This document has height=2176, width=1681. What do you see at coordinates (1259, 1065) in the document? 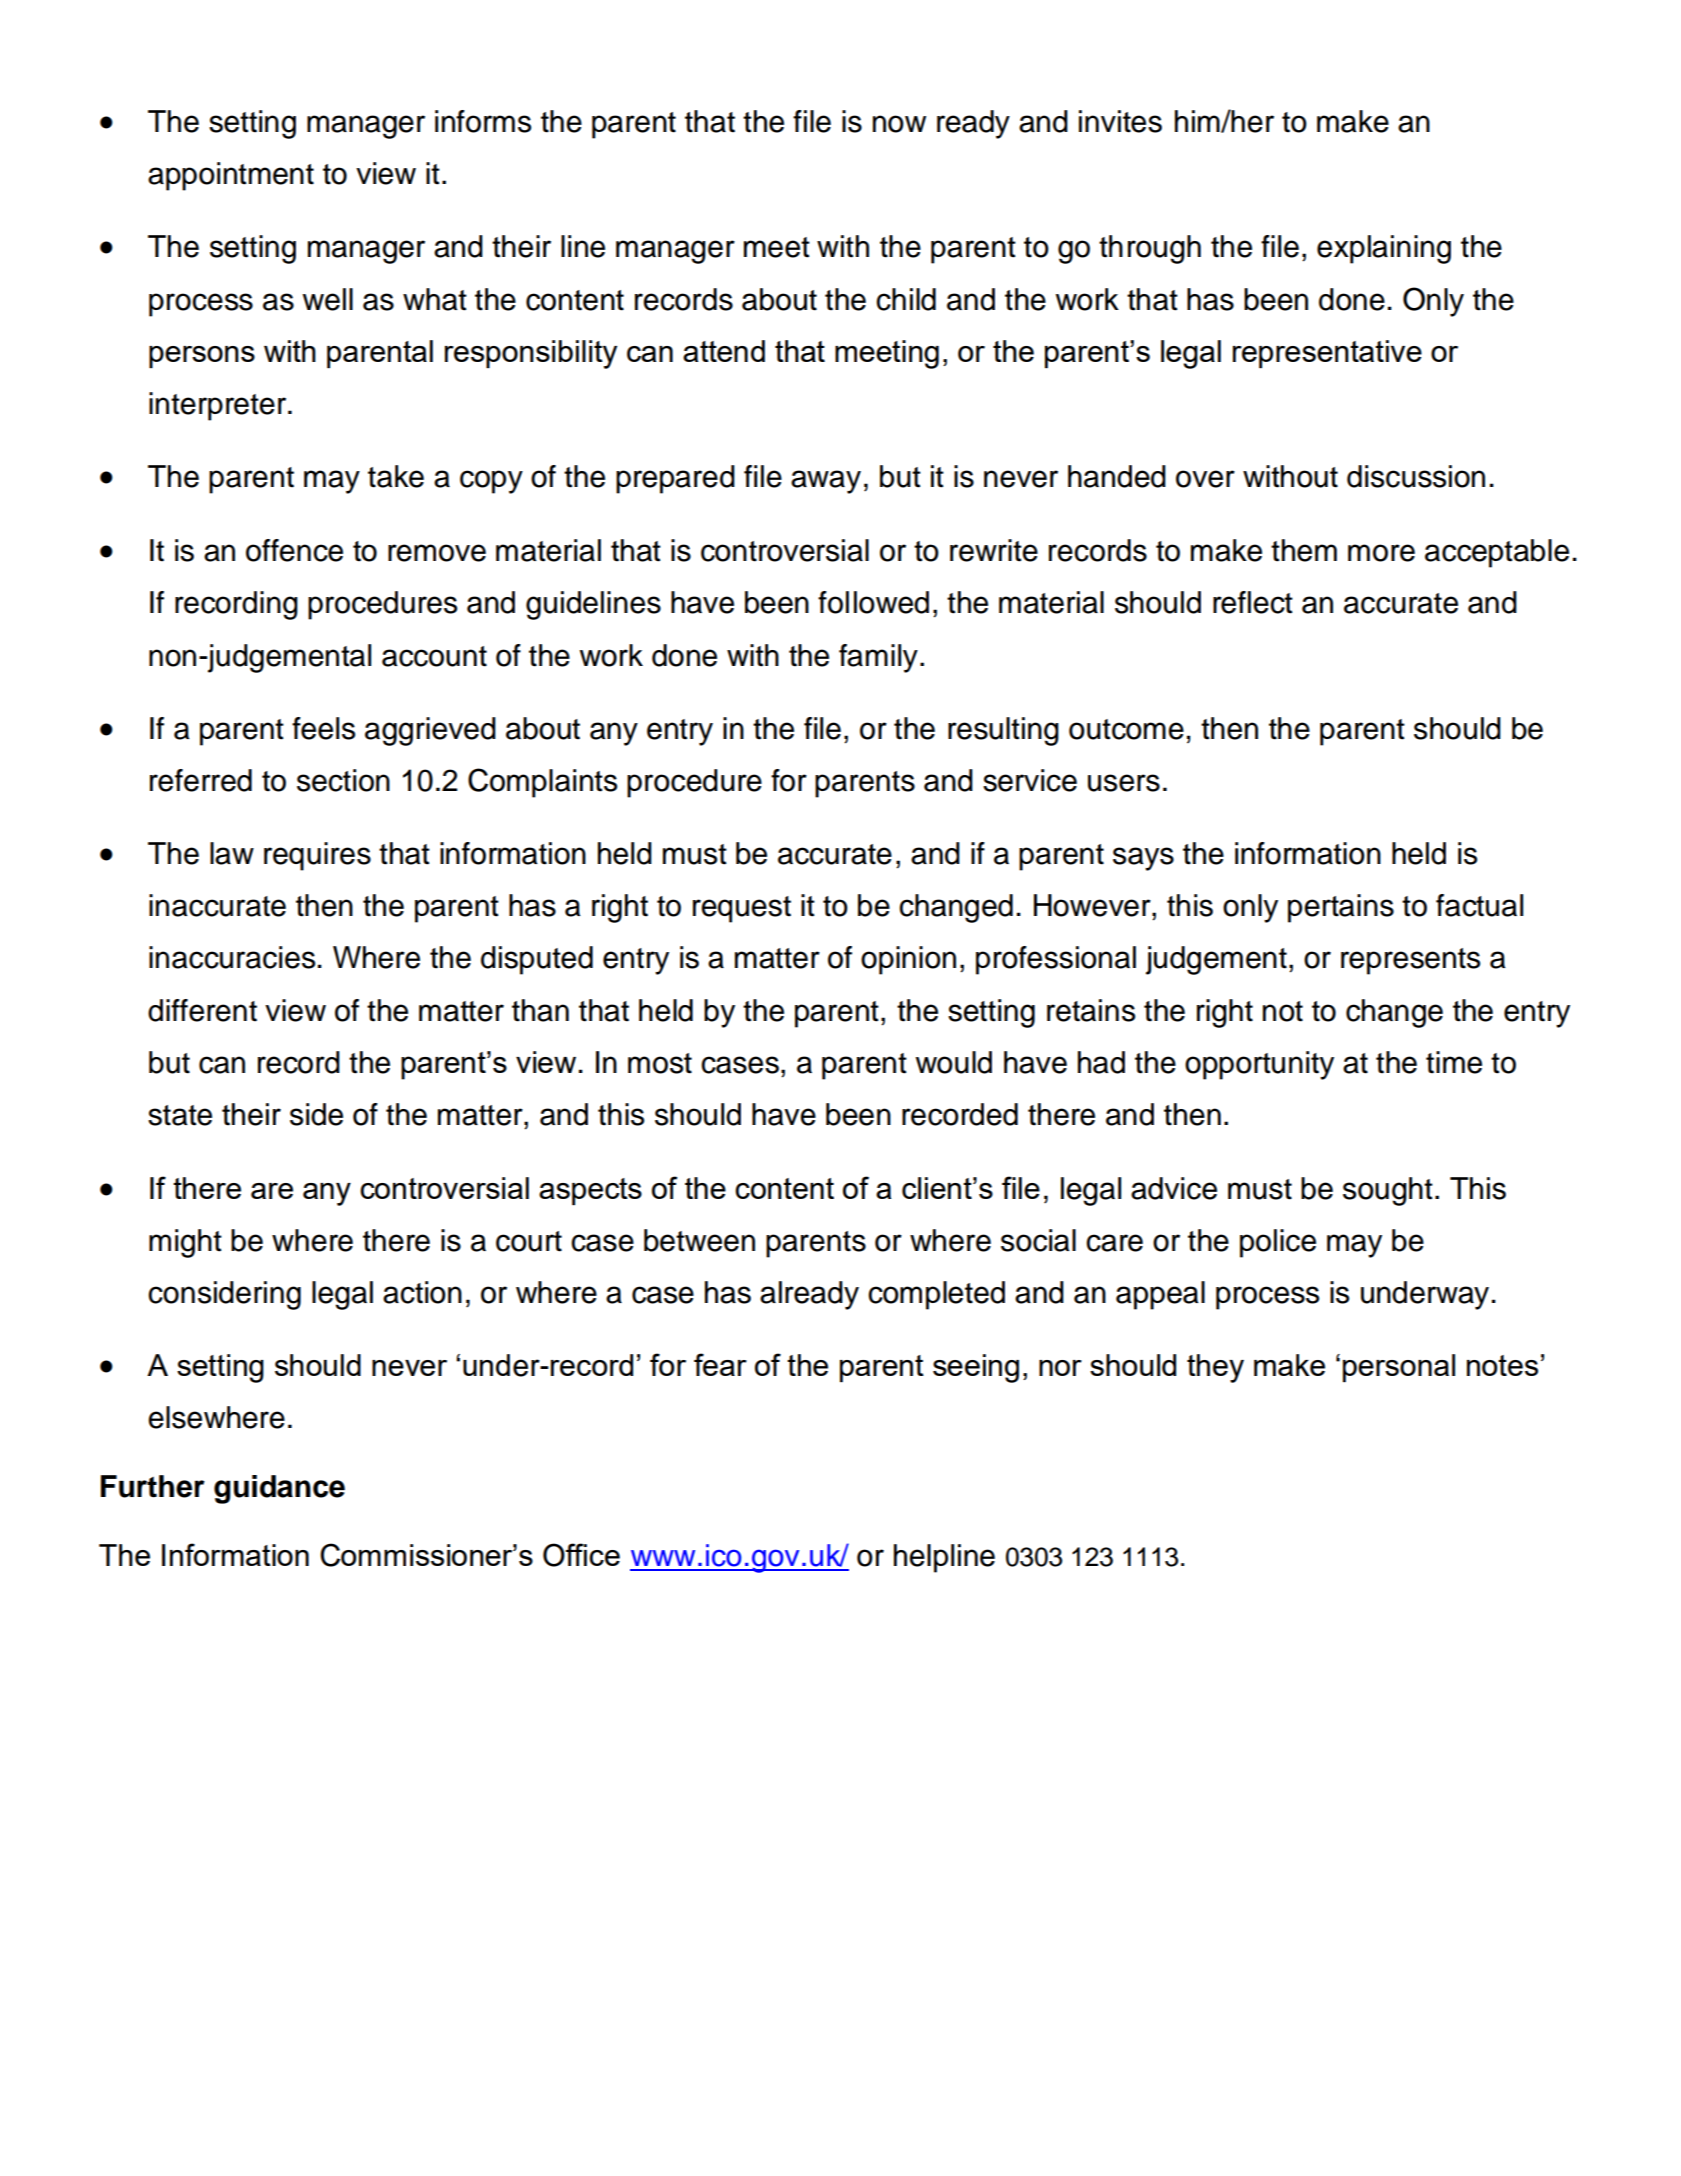
I see `opportunity` at bounding box center [1259, 1065].
